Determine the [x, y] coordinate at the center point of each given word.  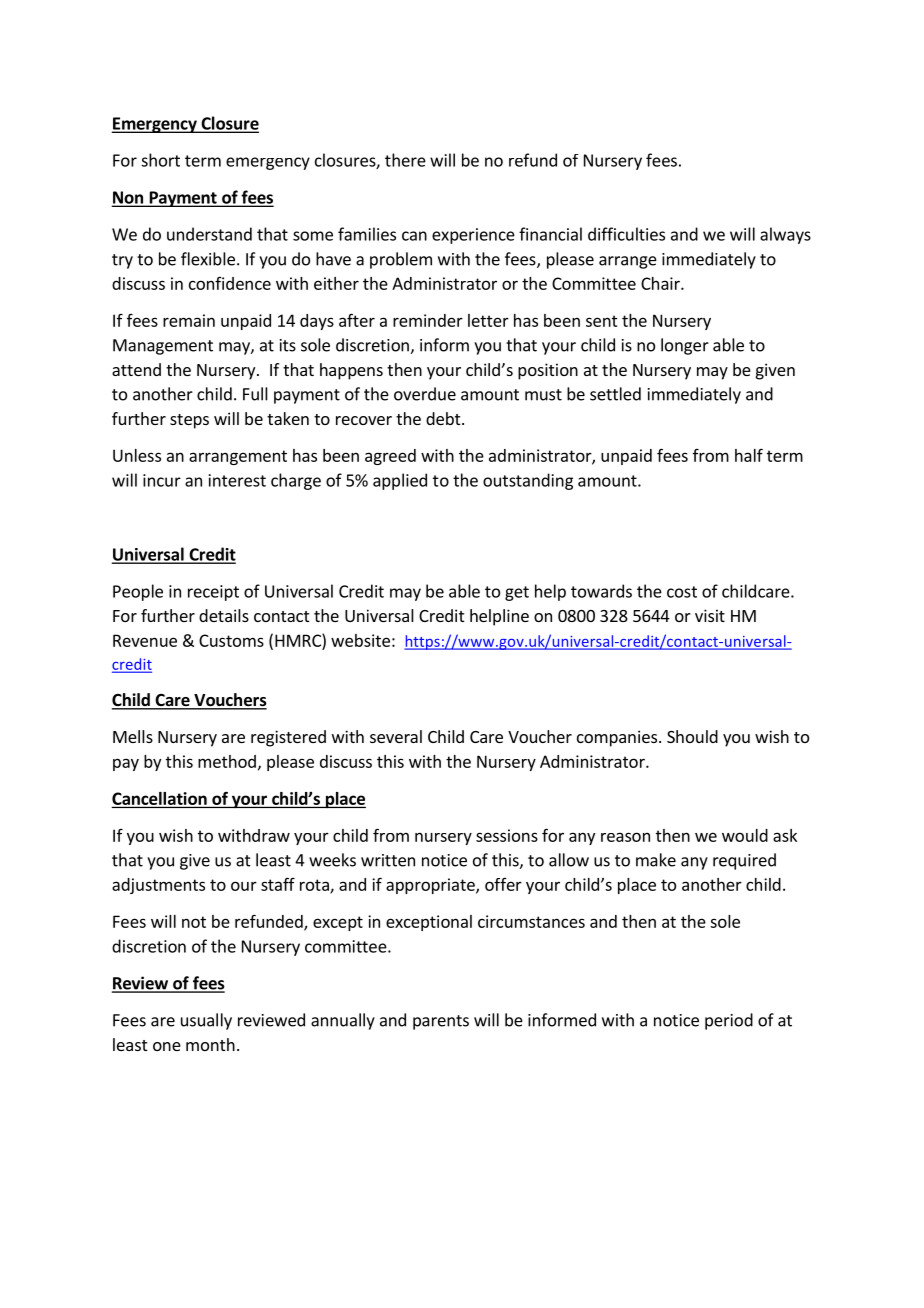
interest [237, 480]
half [749, 455]
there [405, 160]
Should [692, 736]
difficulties [626, 234]
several [396, 736]
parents [441, 1022]
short [160, 160]
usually [206, 1021]
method [227, 761]
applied [400, 481]
